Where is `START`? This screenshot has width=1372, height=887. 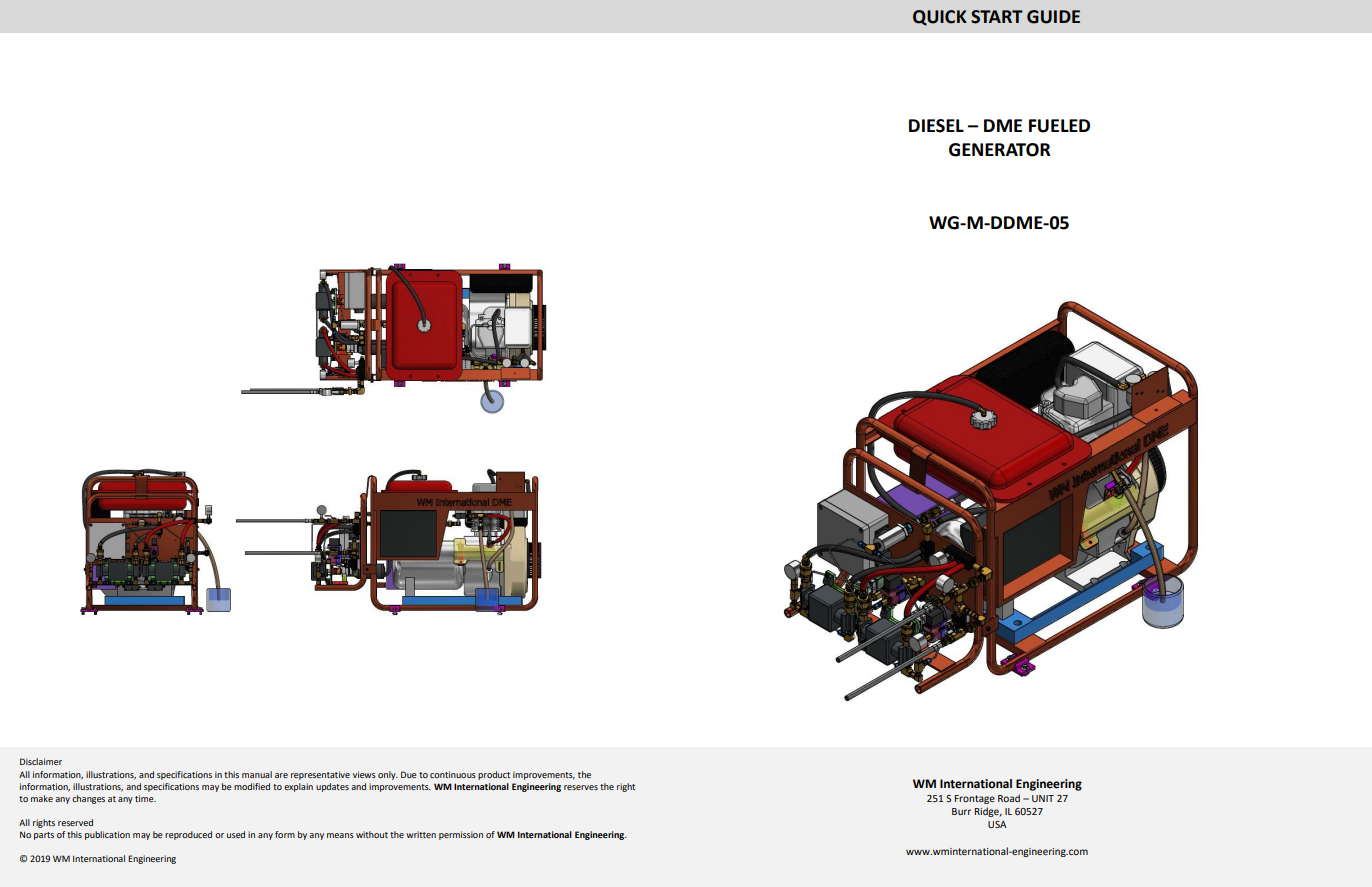
START is located at coordinates (997, 17).
